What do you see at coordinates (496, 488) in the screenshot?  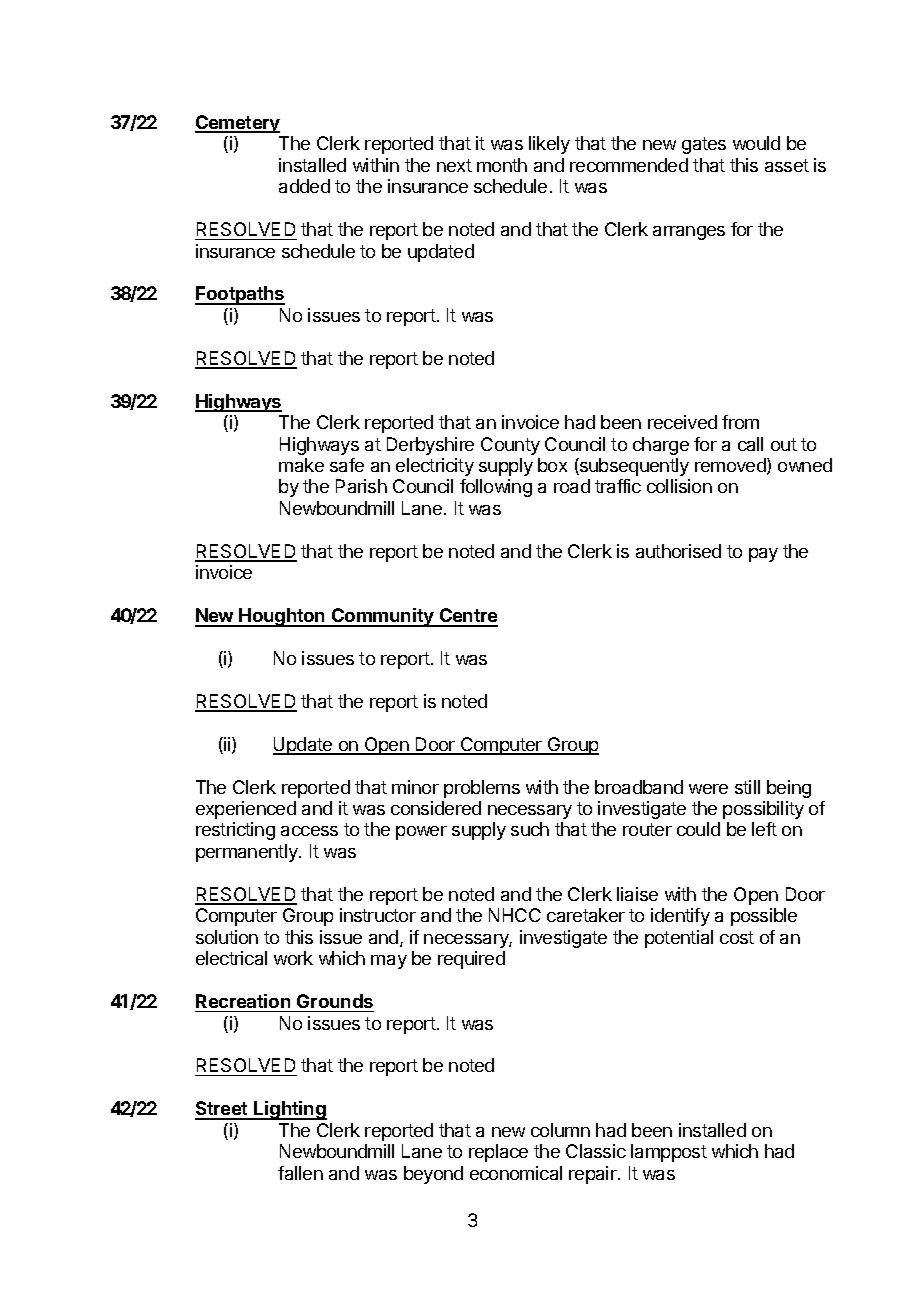 I see `following` at bounding box center [496, 488].
